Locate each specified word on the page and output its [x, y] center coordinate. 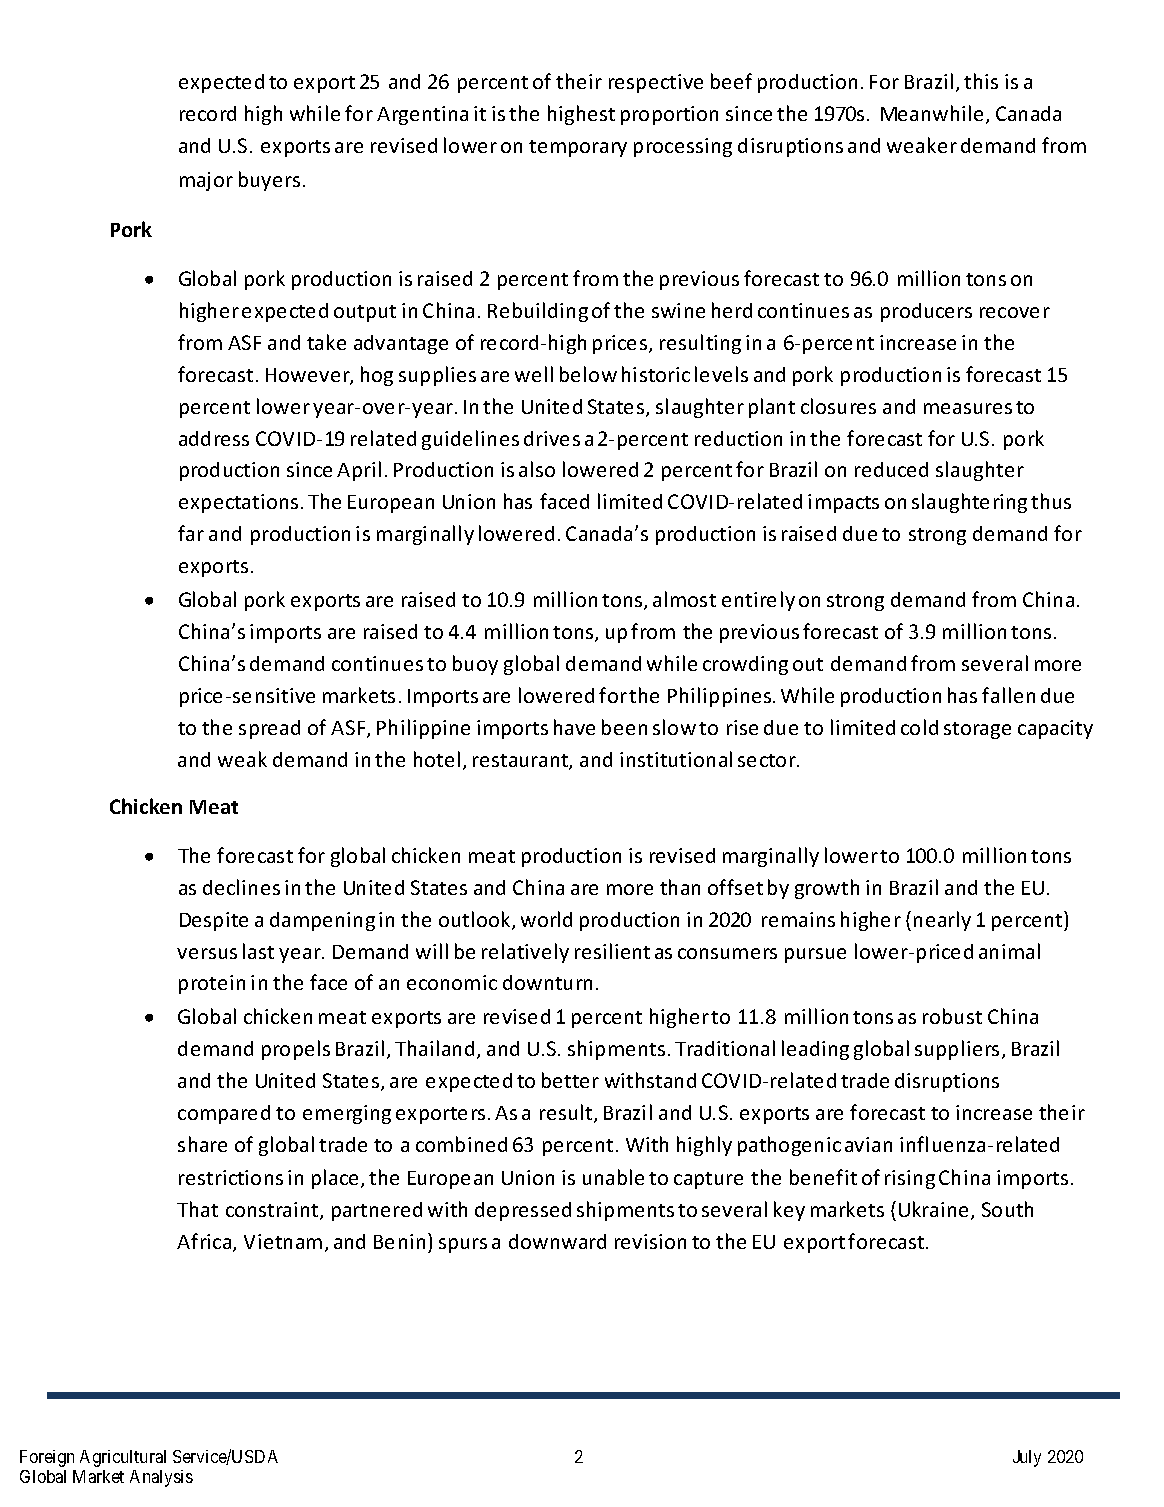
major [206, 181]
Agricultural [123, 1458]
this [981, 81]
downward [557, 1241]
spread [269, 729]
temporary [578, 148]
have [574, 727]
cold [919, 727]
